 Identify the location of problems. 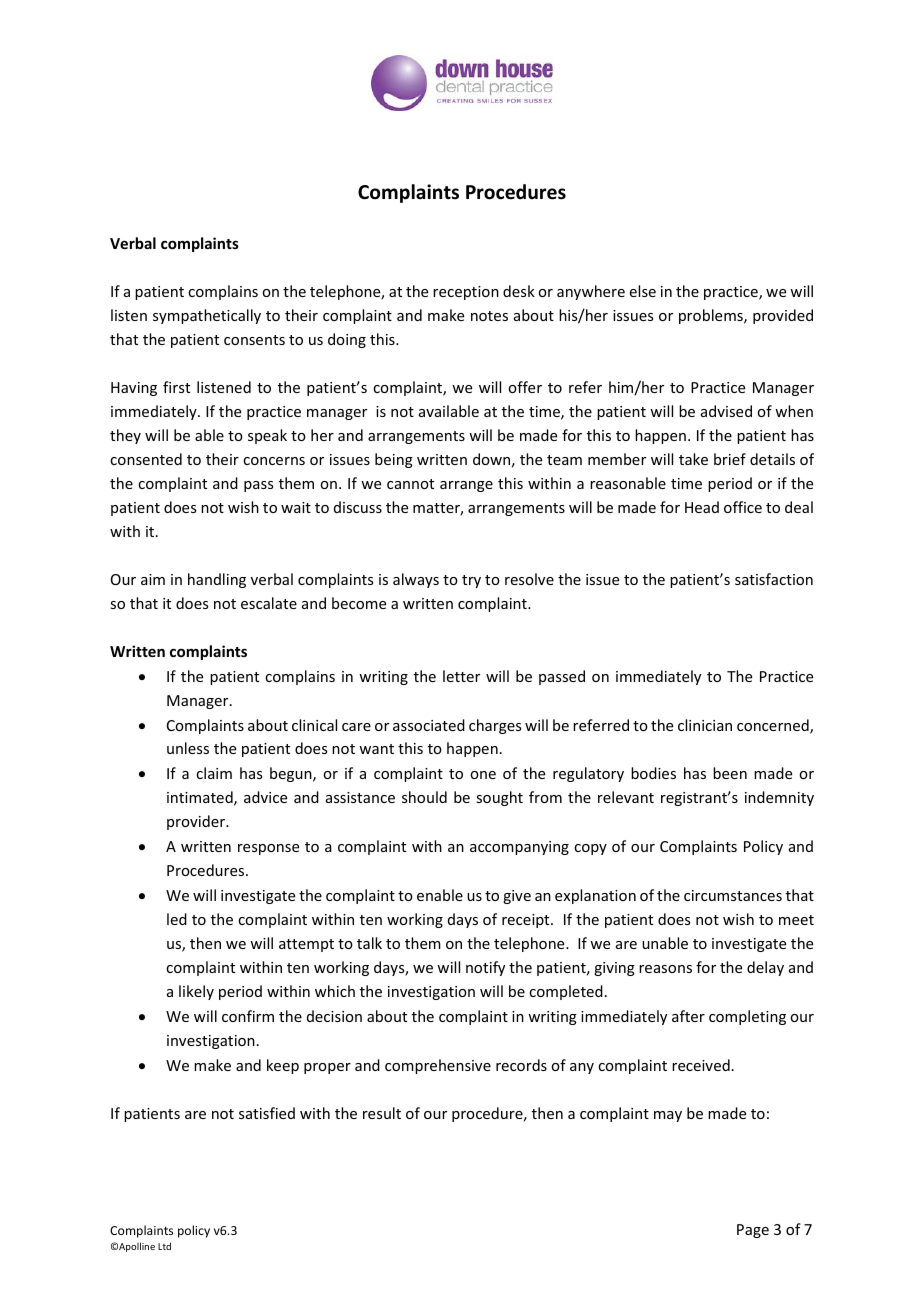
(712, 316).
